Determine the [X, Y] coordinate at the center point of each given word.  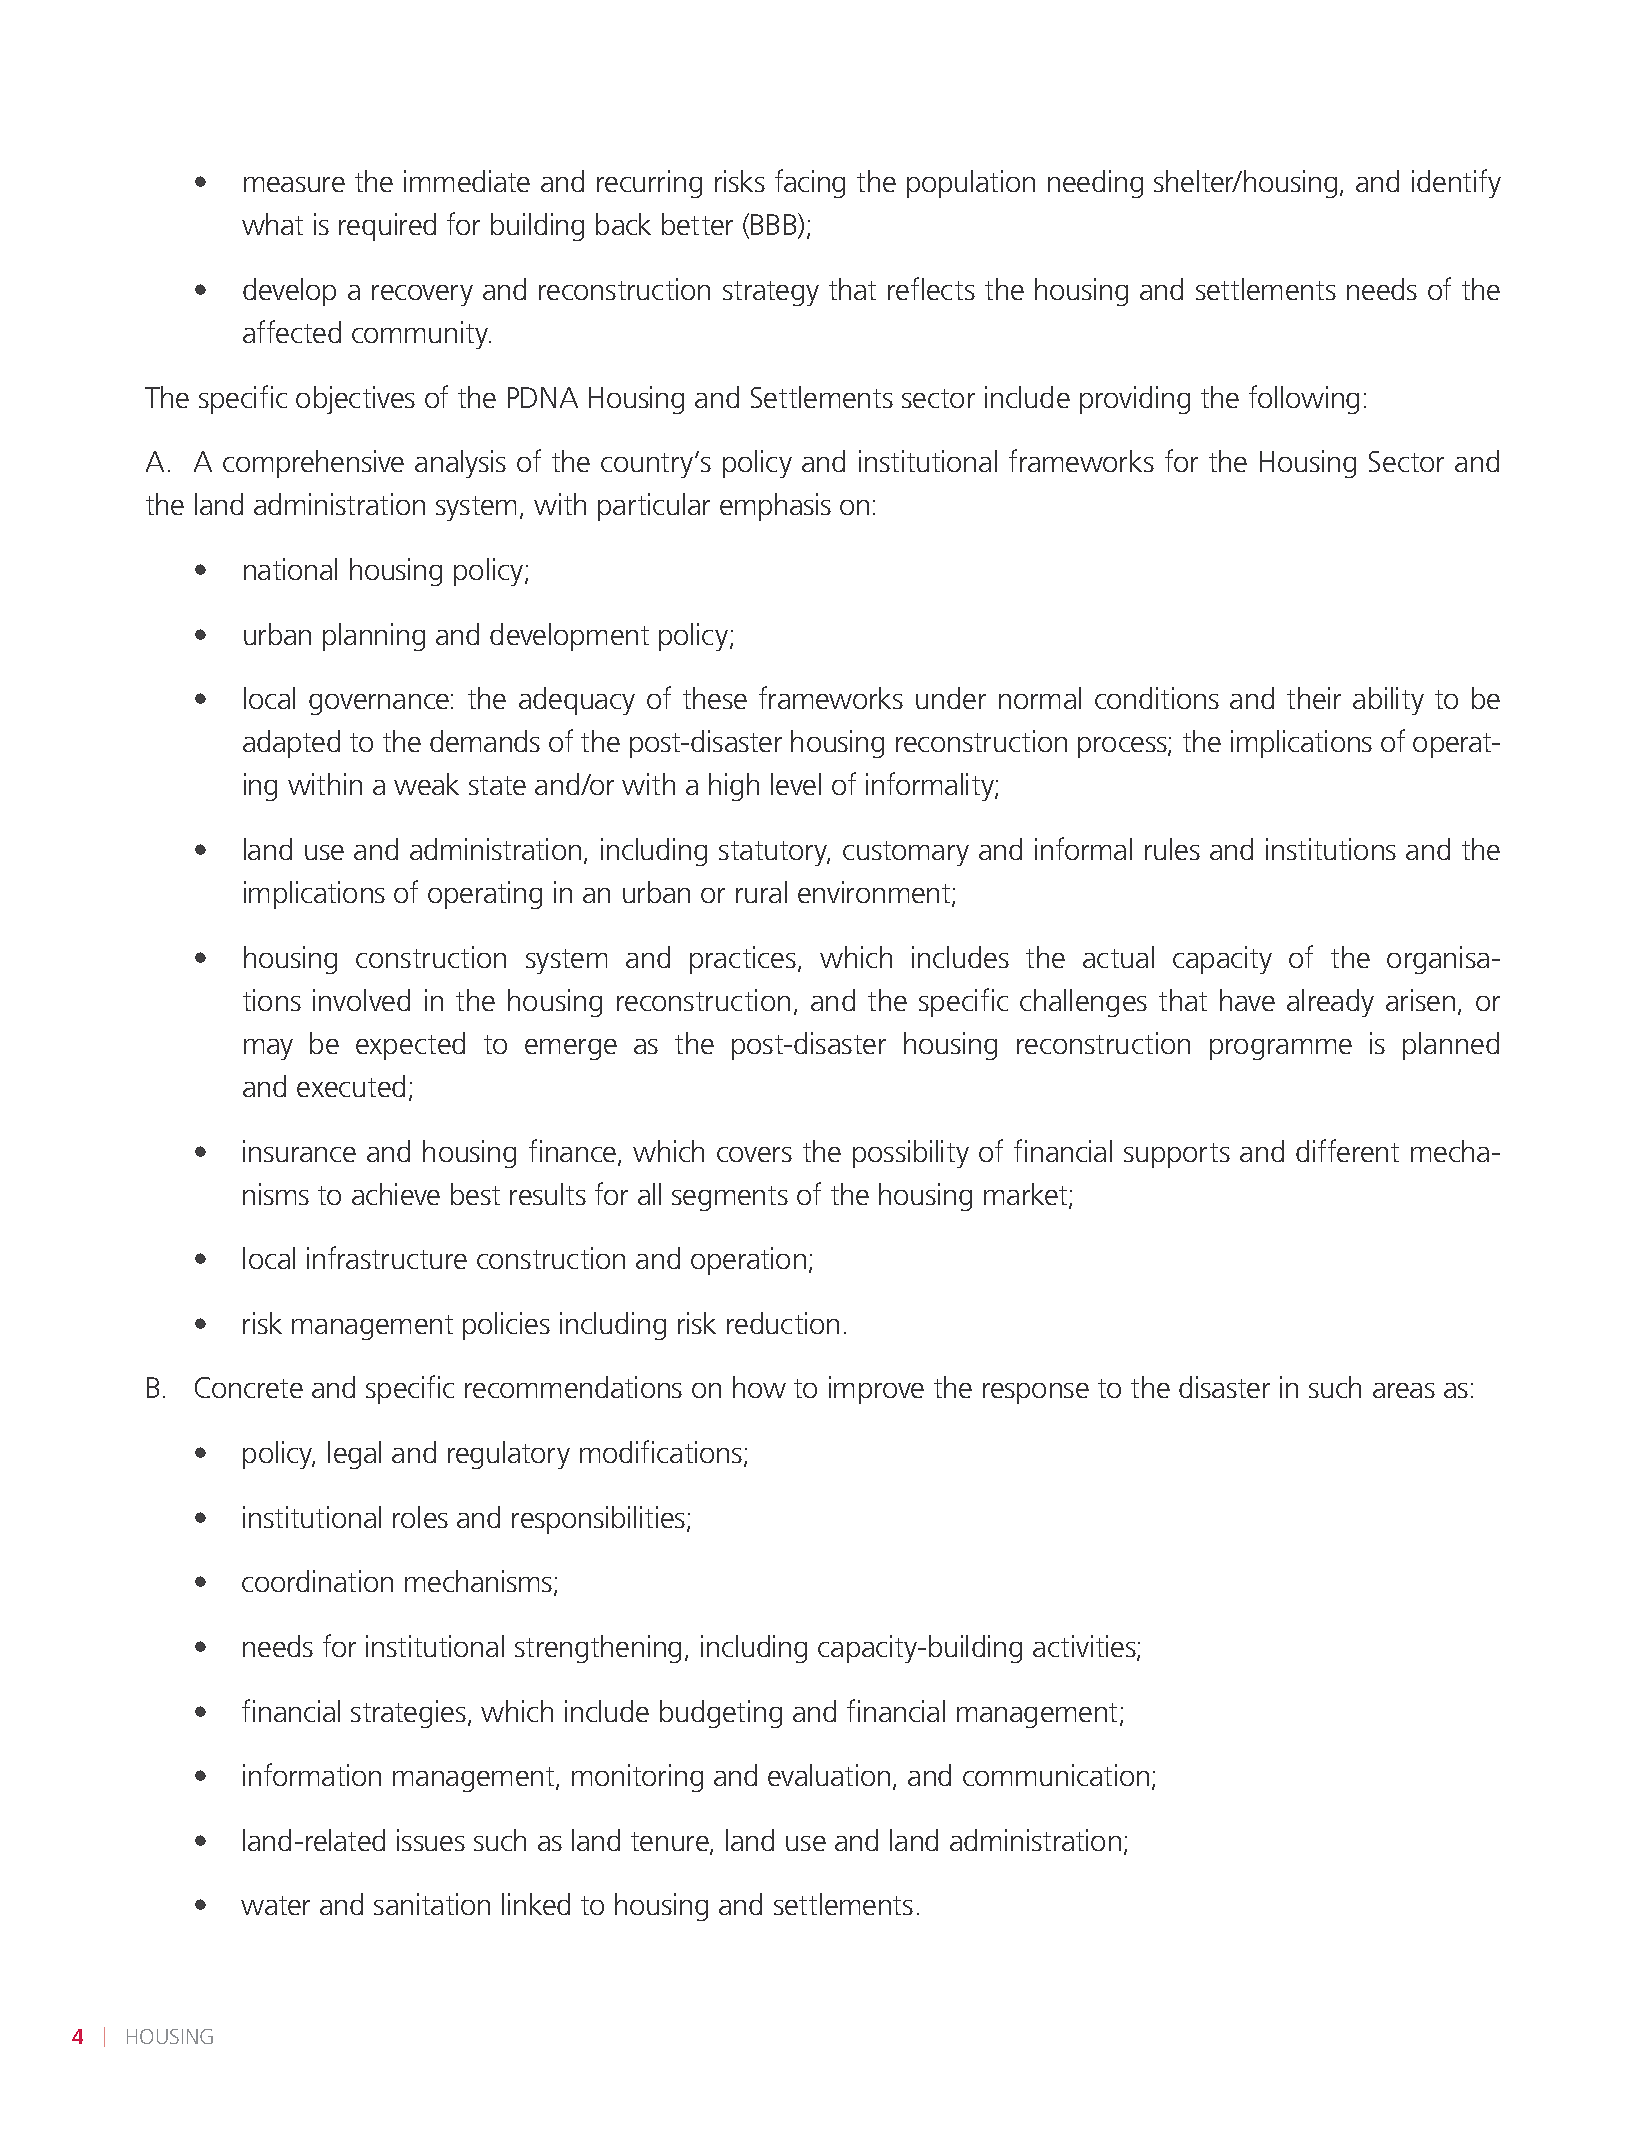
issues [431, 1840]
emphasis [775, 507]
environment [875, 893]
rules [1172, 849]
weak [426, 784]
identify [1456, 183]
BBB [775, 225]
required [387, 227]
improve [876, 1390]
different [1347, 1150]
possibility [911, 1154]
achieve [396, 1194]
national [290, 569]
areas [1404, 1390]
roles [420, 1517]
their [1314, 698]
